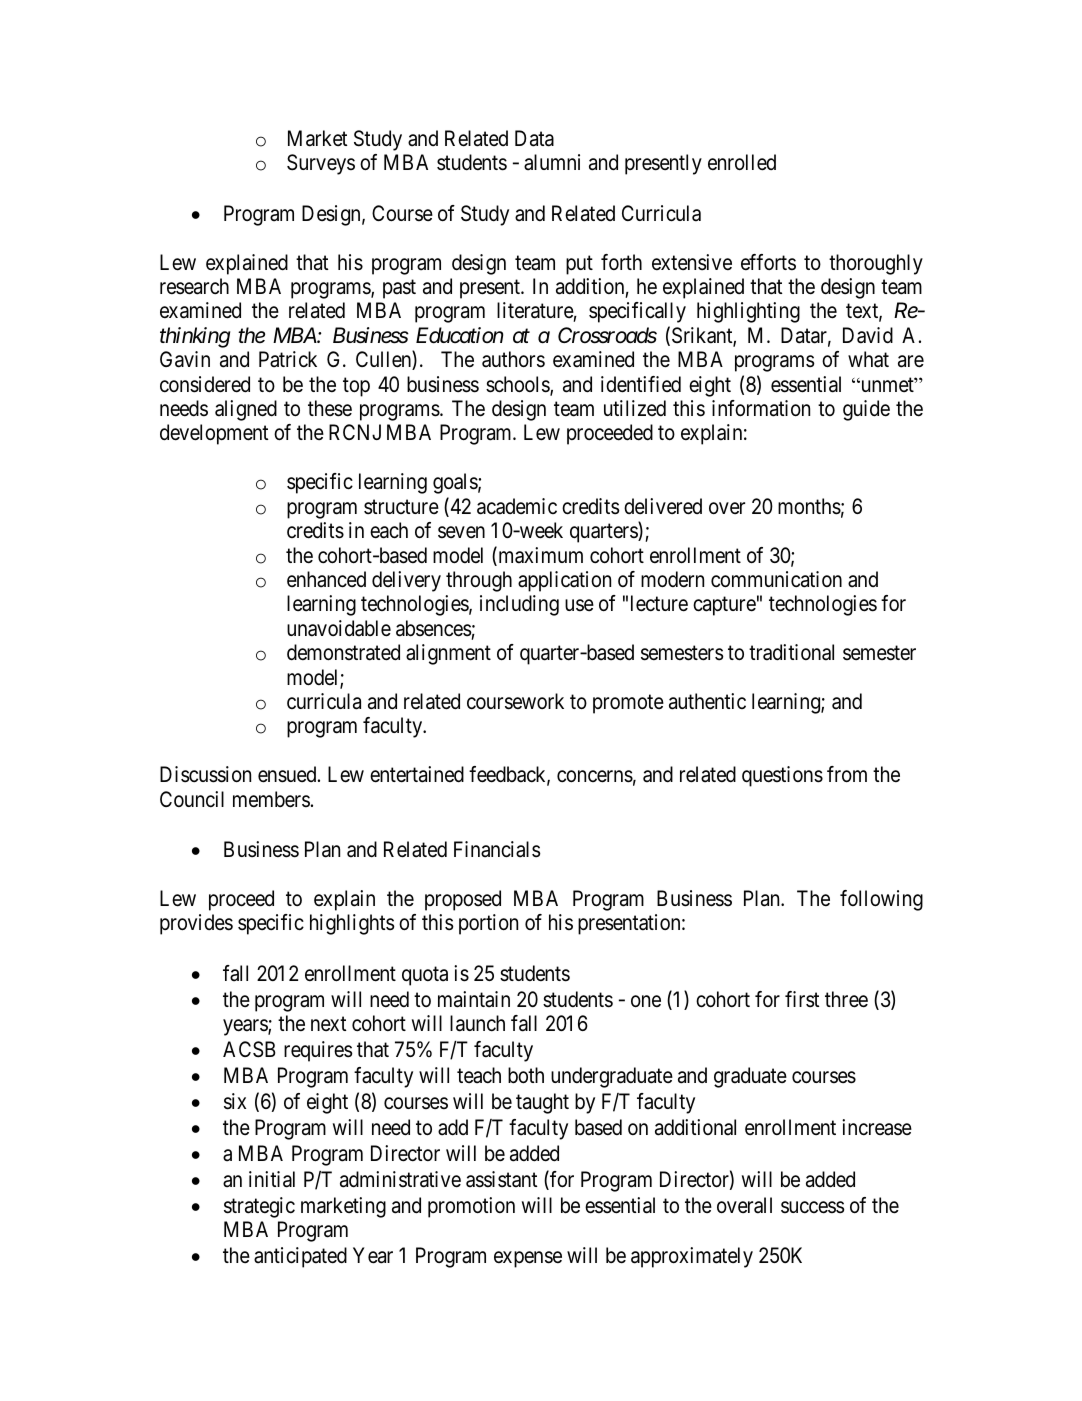 The height and width of the document is (1401, 1082). Describe the element at coordinates (791, 652) in the document. I see `traditional` at that location.
